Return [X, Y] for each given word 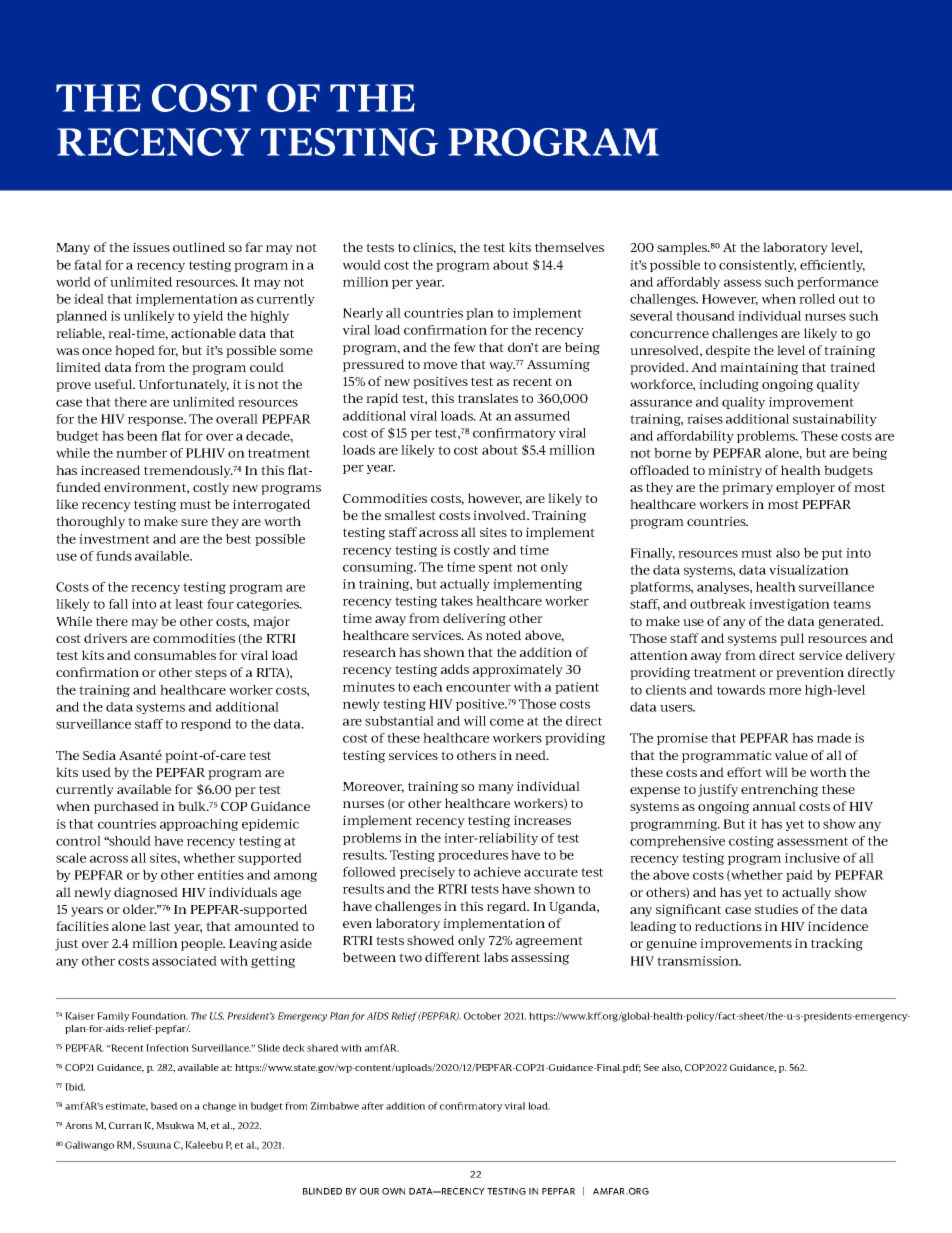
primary [747, 488]
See [651, 1067]
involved [501, 515]
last [159, 926]
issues [151, 247]
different [452, 957]
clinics [434, 248]
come [507, 722]
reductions [728, 926]
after [373, 1106]
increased [110, 470]
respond [206, 725]
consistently [757, 266]
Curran [125, 1125]
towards [741, 690]
